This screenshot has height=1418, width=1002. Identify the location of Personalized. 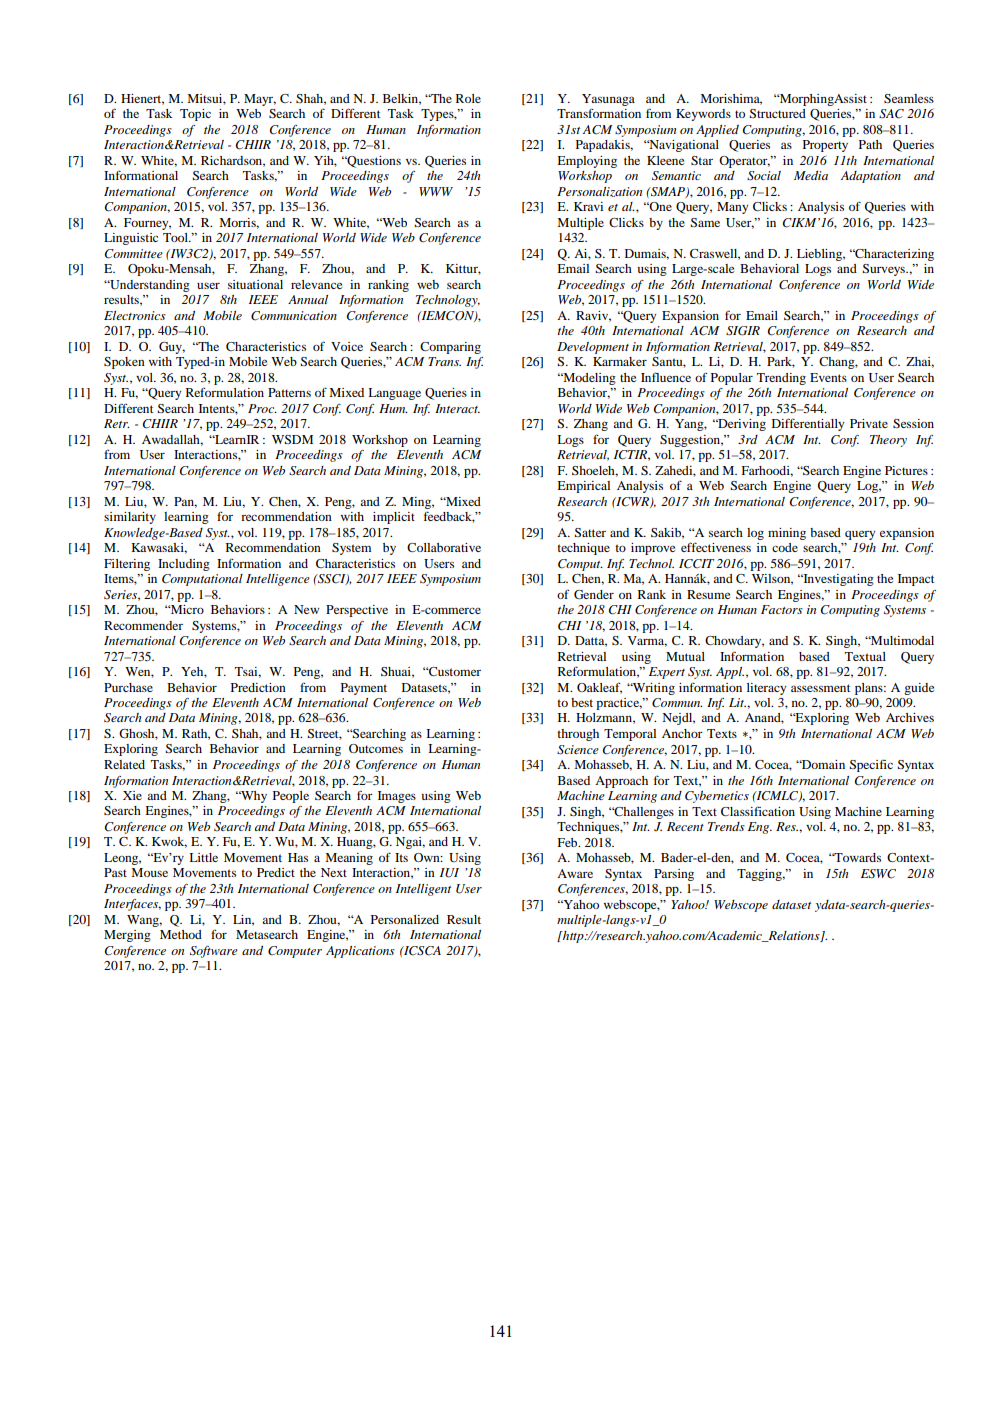
(405, 919).
